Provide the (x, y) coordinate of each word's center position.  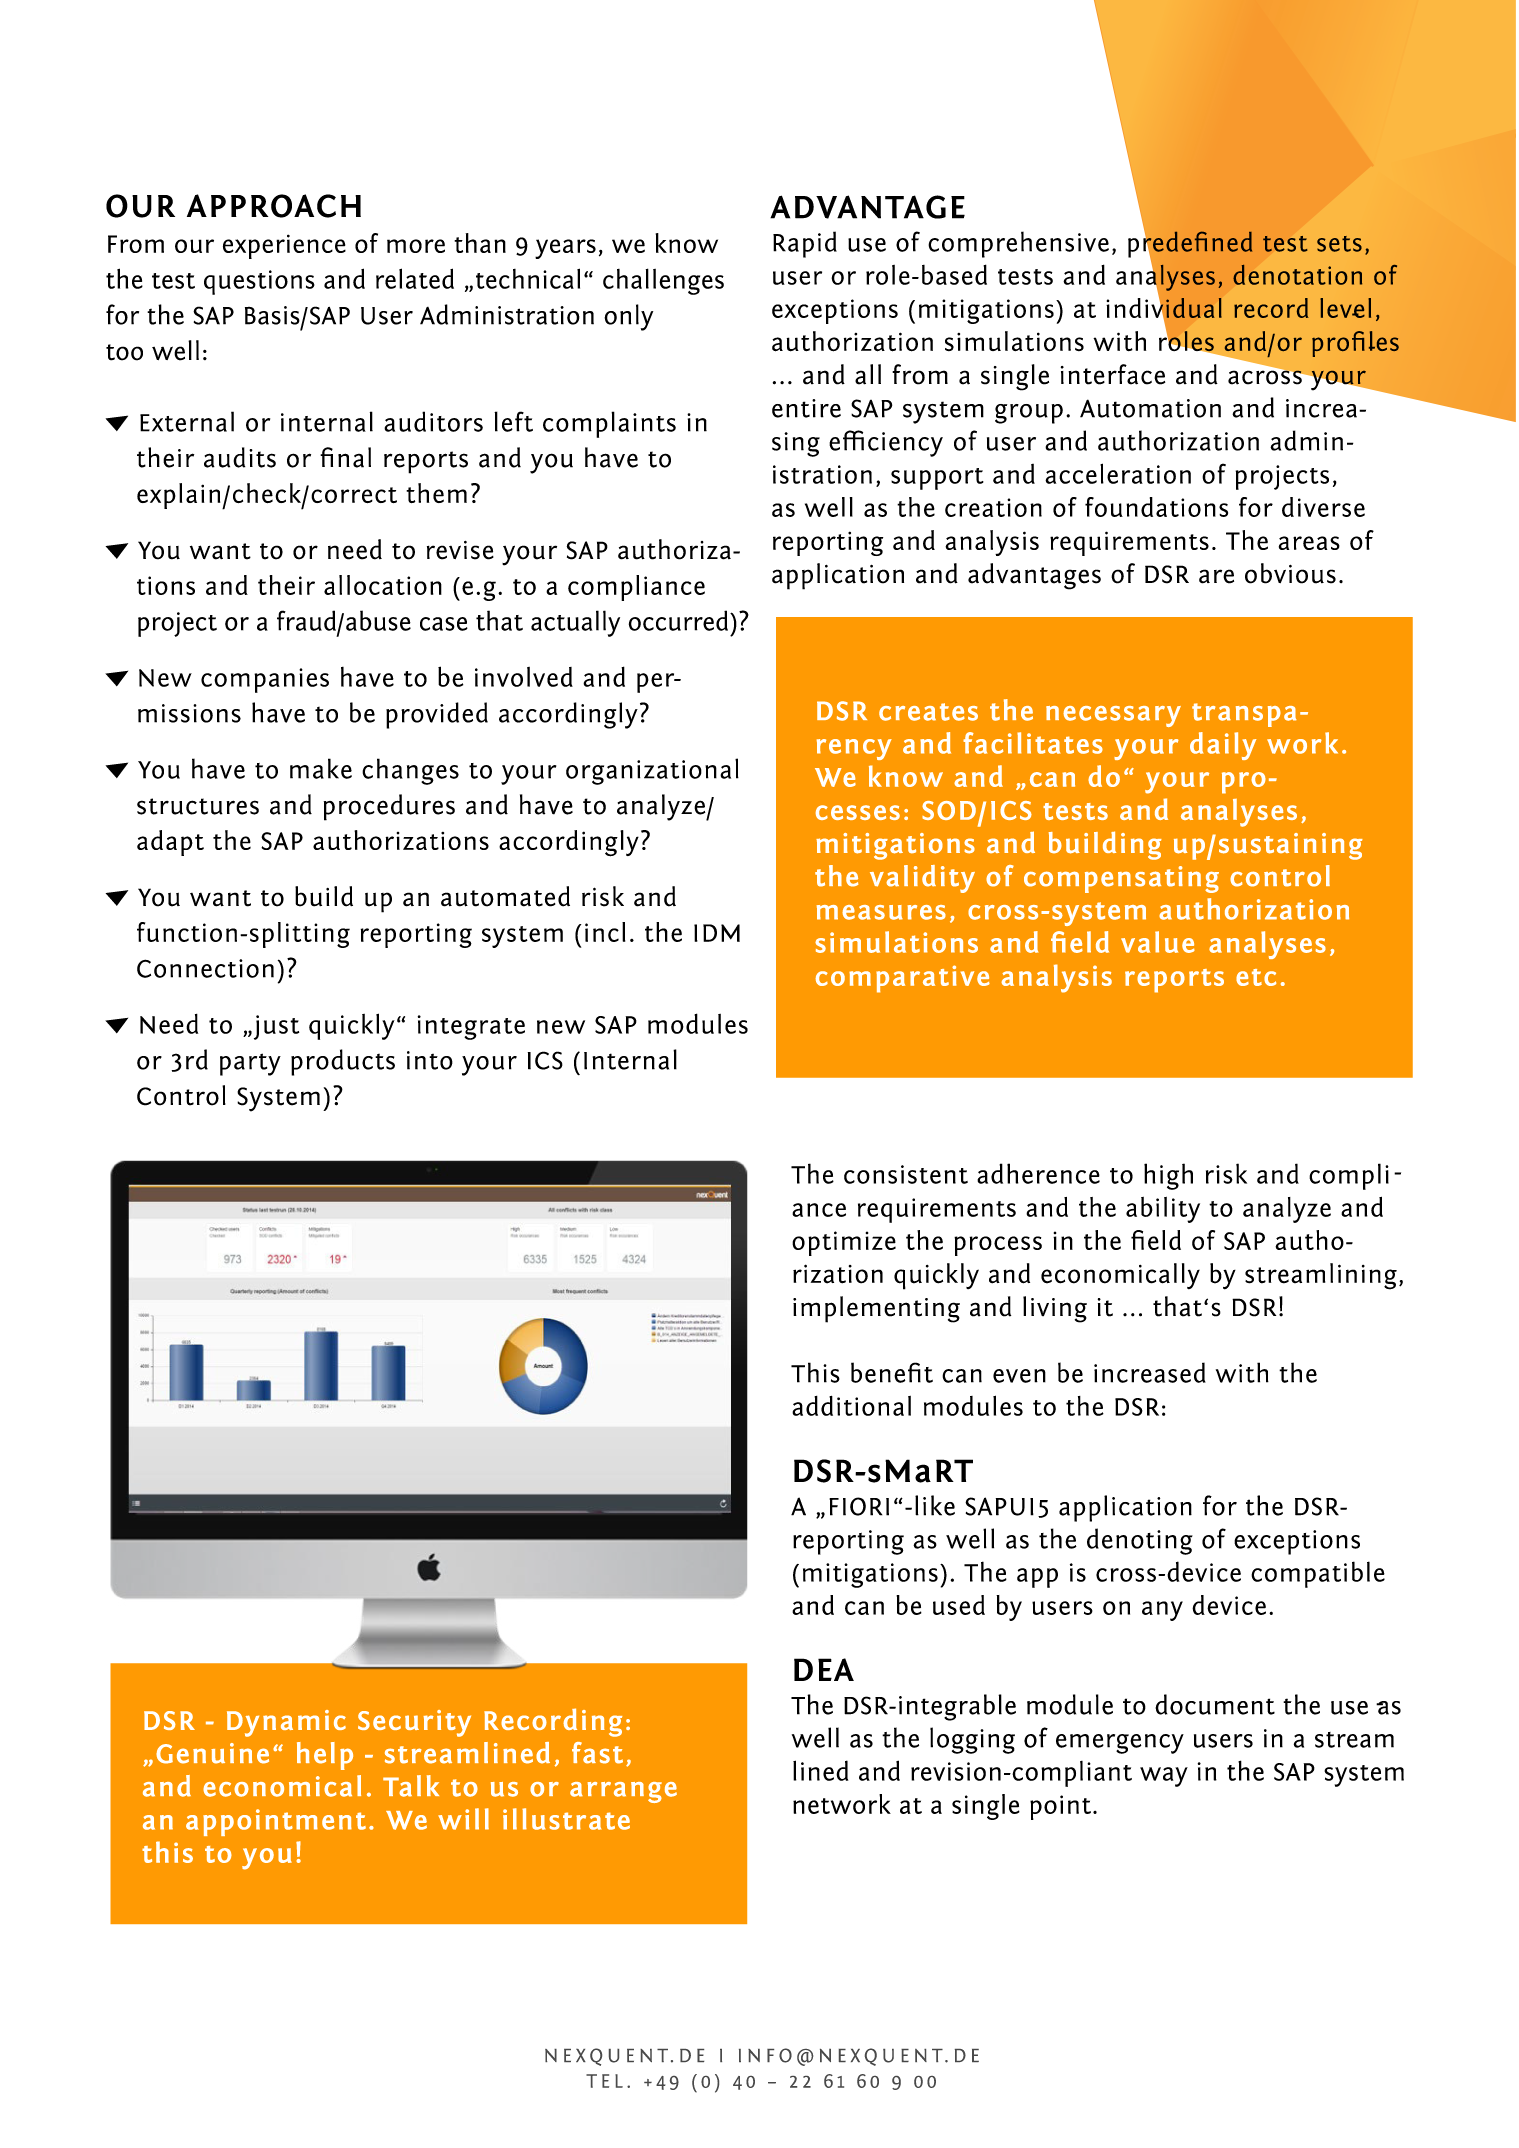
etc (1256, 977)
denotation (1297, 274)
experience (284, 246)
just (275, 1027)
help (325, 1756)
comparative (902, 979)
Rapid (805, 244)
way (1164, 1777)
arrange (623, 1792)
